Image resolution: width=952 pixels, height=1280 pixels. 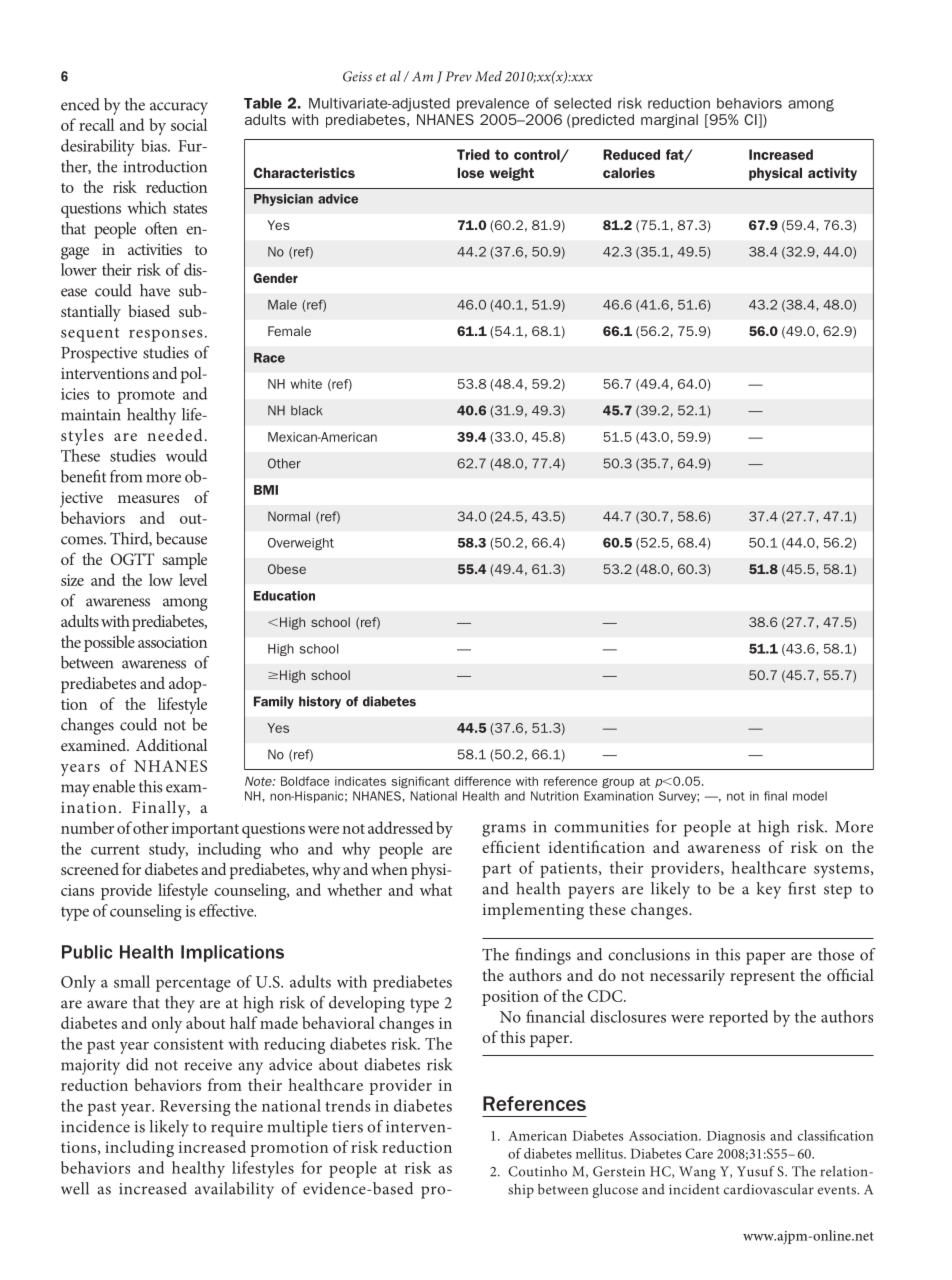 What do you see at coordinates (347, 1127) in the image?
I see `tiers` at bounding box center [347, 1127].
